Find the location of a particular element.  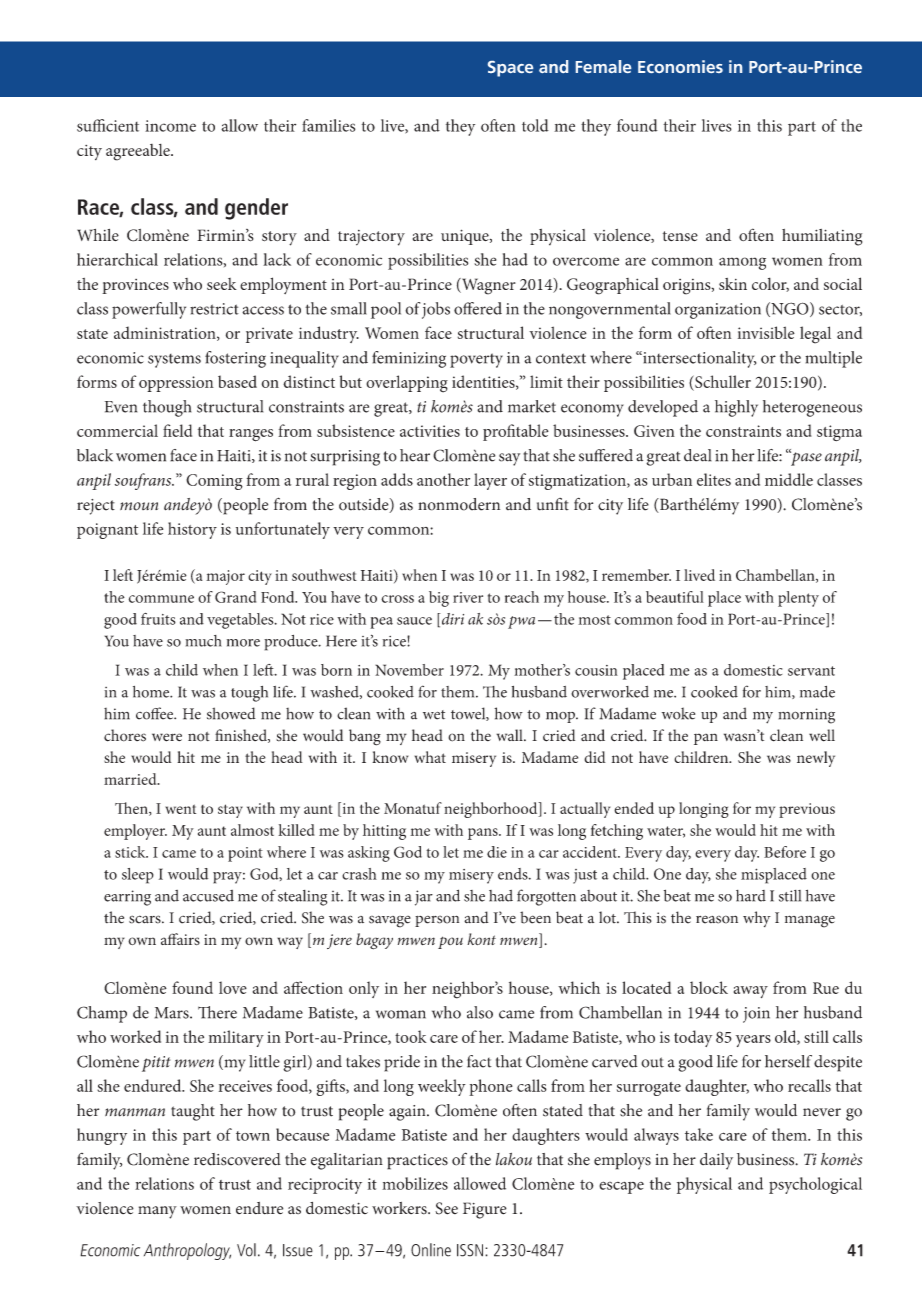

Economies is located at coordinates (680, 66).
